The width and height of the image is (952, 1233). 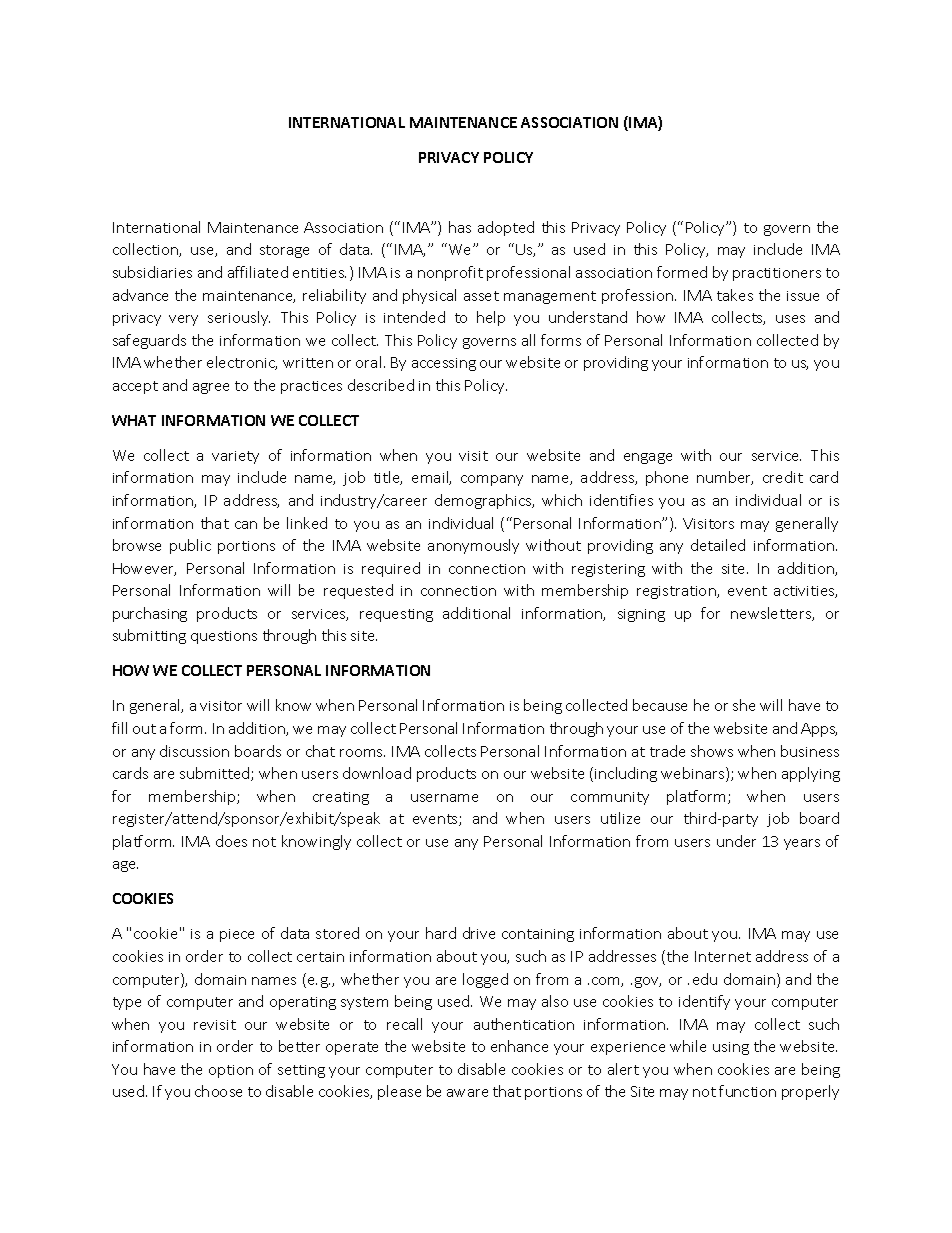 What do you see at coordinates (718, 545) in the image?
I see `detailed` at bounding box center [718, 545].
